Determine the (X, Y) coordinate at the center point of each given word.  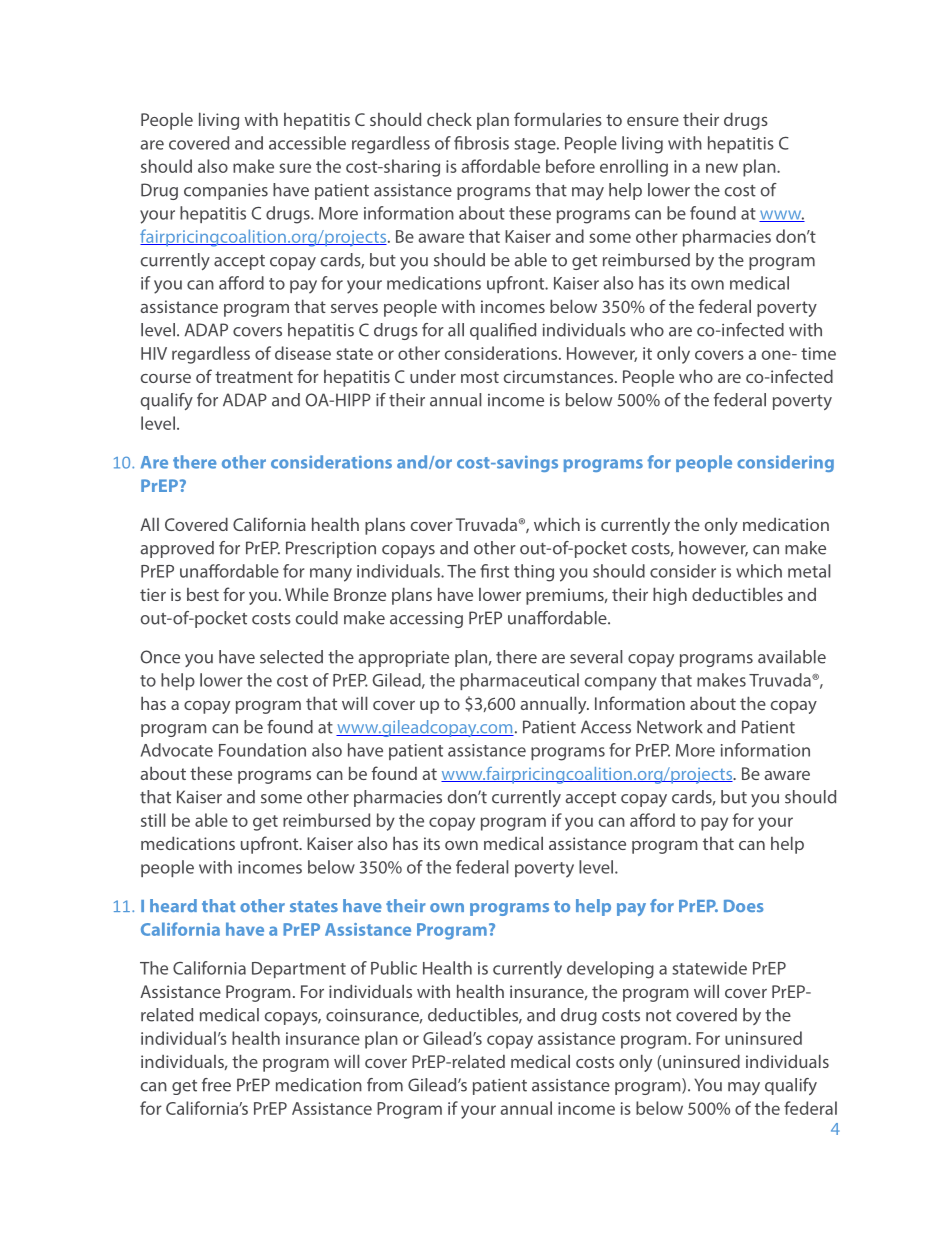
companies (226, 192)
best (203, 594)
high (670, 596)
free (216, 1085)
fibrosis (481, 143)
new (722, 168)
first (494, 571)
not (658, 1016)
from (385, 1085)
